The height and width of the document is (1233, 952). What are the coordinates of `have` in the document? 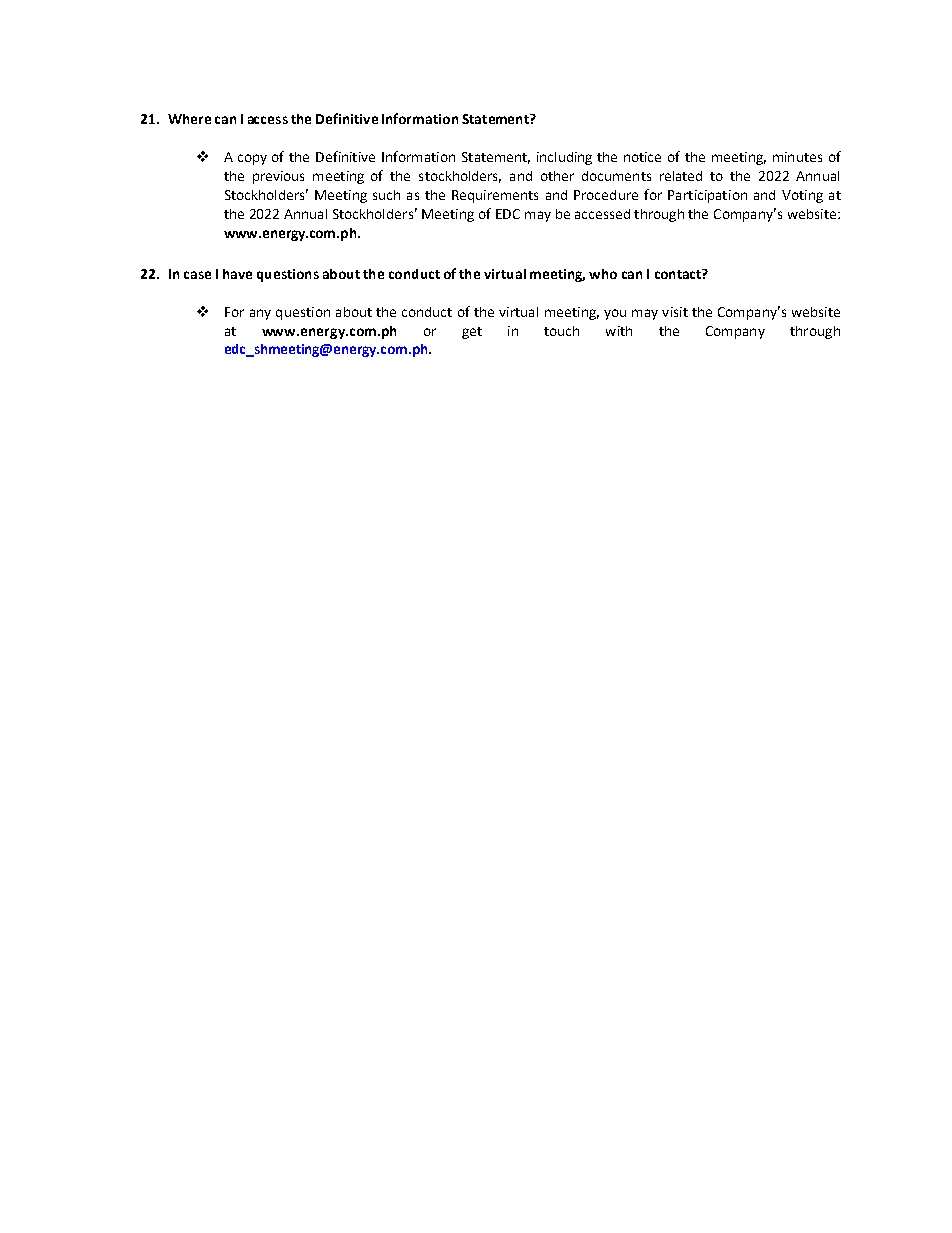 It's located at (237, 274).
